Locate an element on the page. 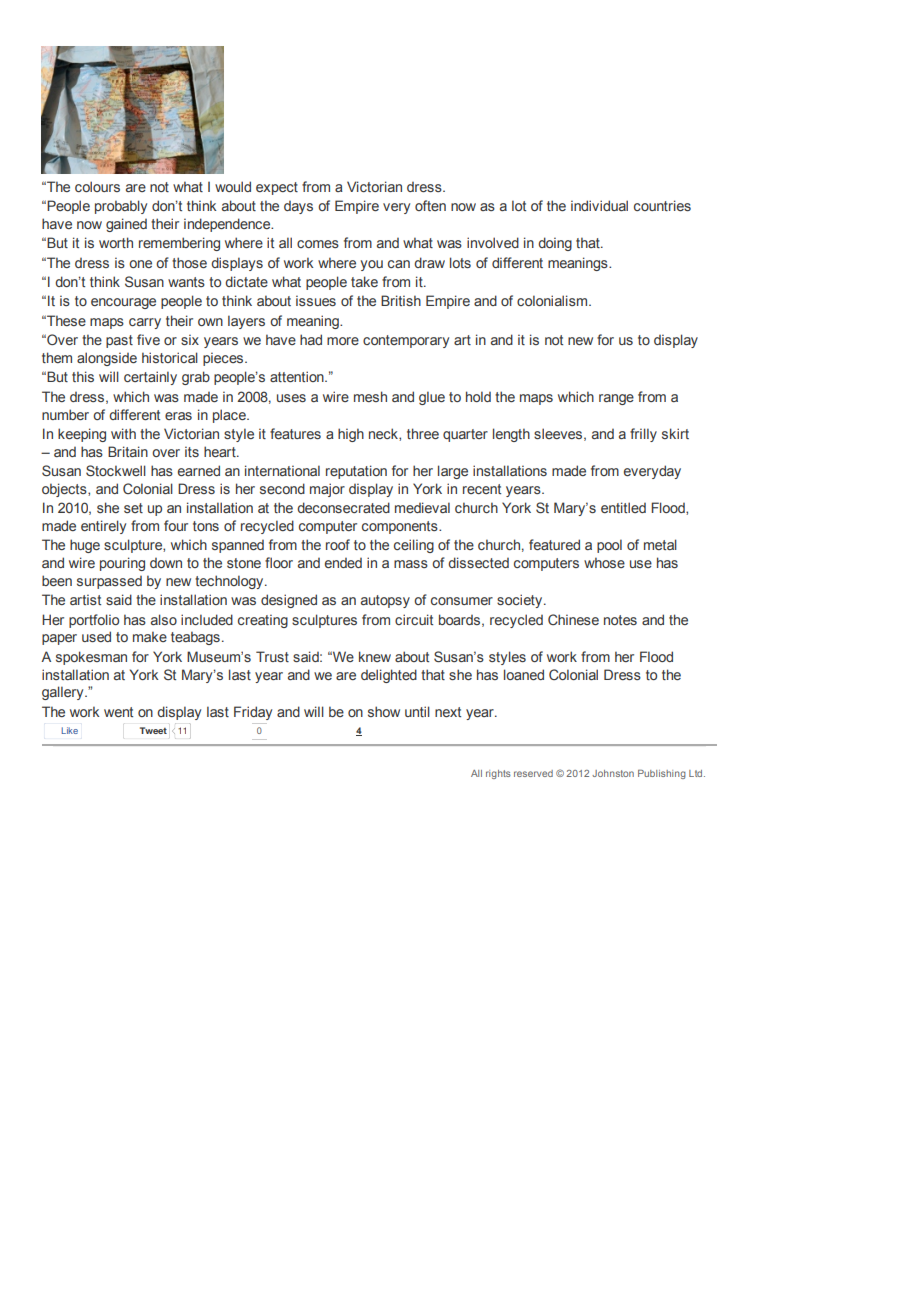 Image resolution: width=924 pixels, height=1308 pixels. probably is located at coordinates (121, 207).
